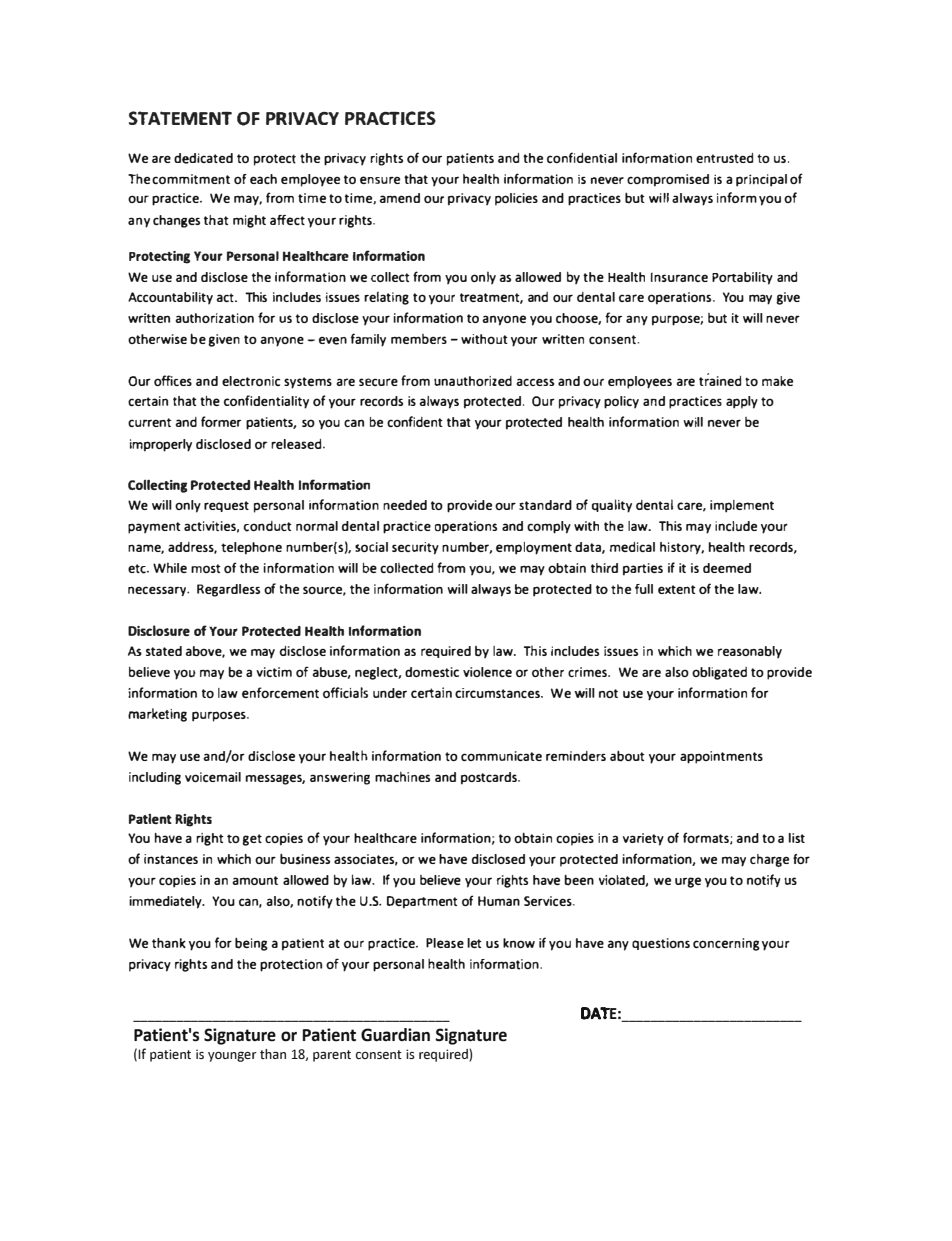 The height and width of the screenshot is (1241, 952). Describe the element at coordinates (203, 158) in the screenshot. I see `dedicated` at that location.
